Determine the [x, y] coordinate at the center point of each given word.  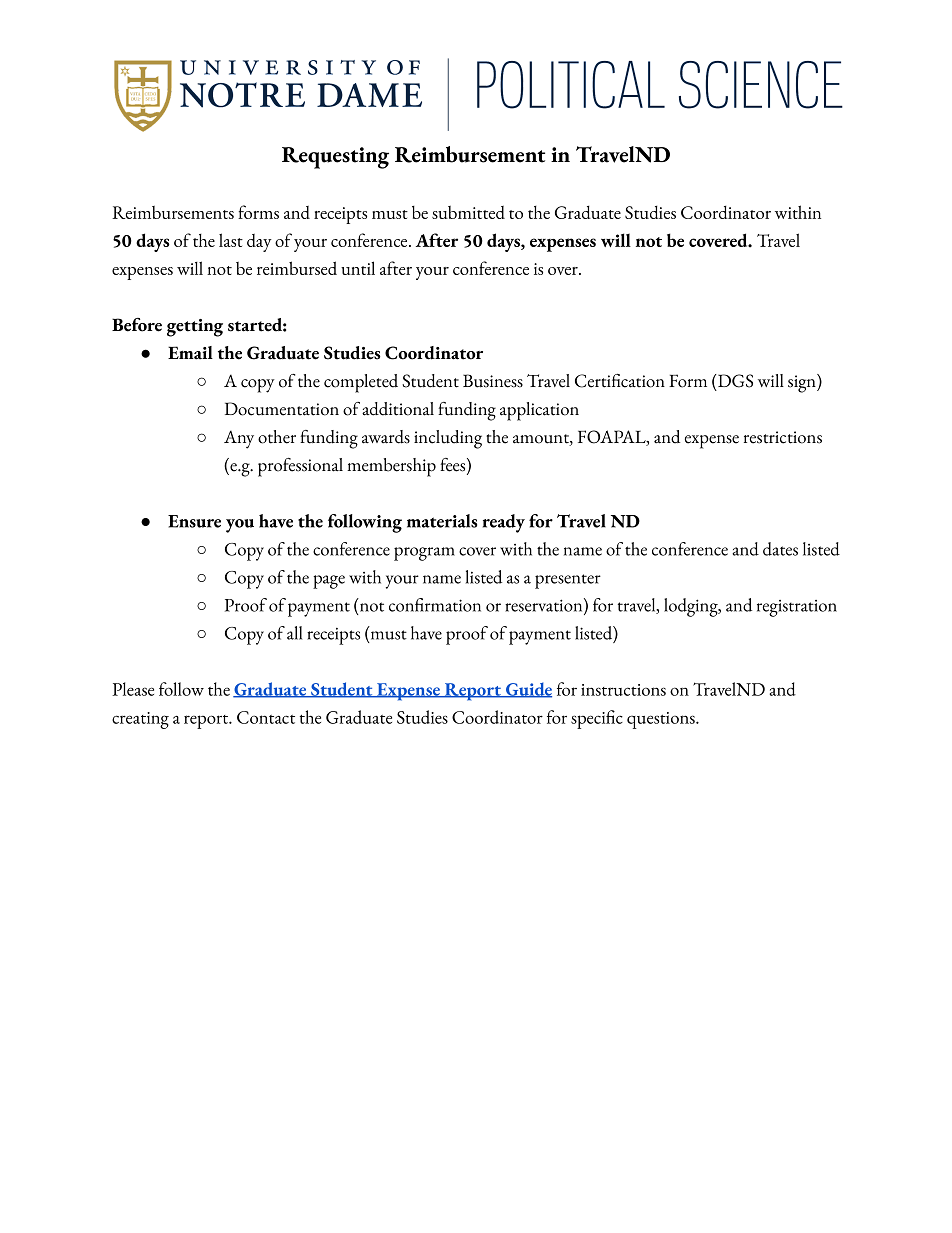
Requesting [335, 158]
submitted [468, 212]
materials [442, 521]
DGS [734, 381]
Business [493, 381]
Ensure [194, 521]
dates [780, 549]
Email [190, 353]
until [358, 268]
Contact [266, 717]
